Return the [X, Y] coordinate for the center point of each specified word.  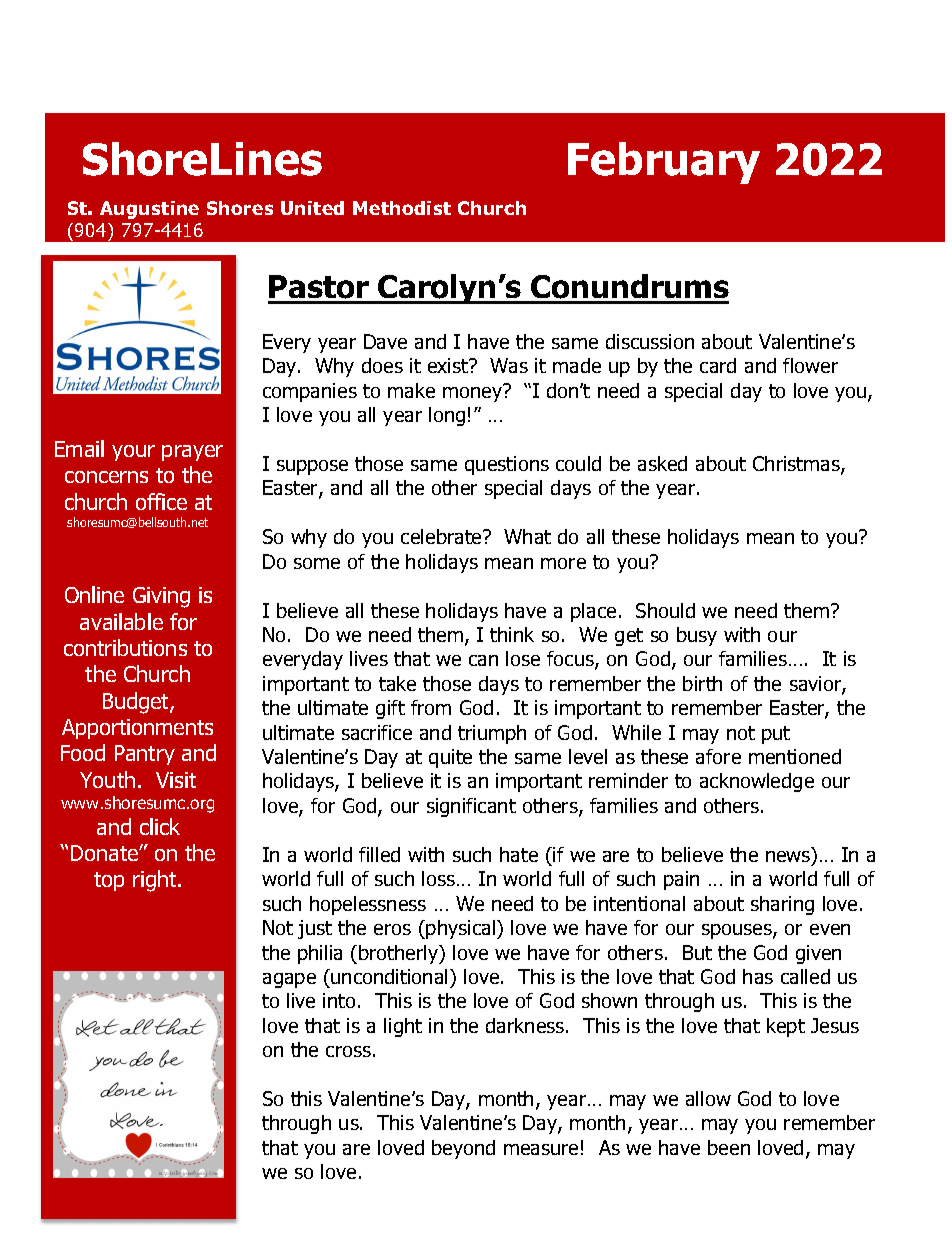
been [729, 1147]
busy [697, 636]
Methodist [402, 208]
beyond [463, 1149]
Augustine [149, 210]
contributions [125, 647]
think [512, 634]
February [664, 163]
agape [289, 980]
